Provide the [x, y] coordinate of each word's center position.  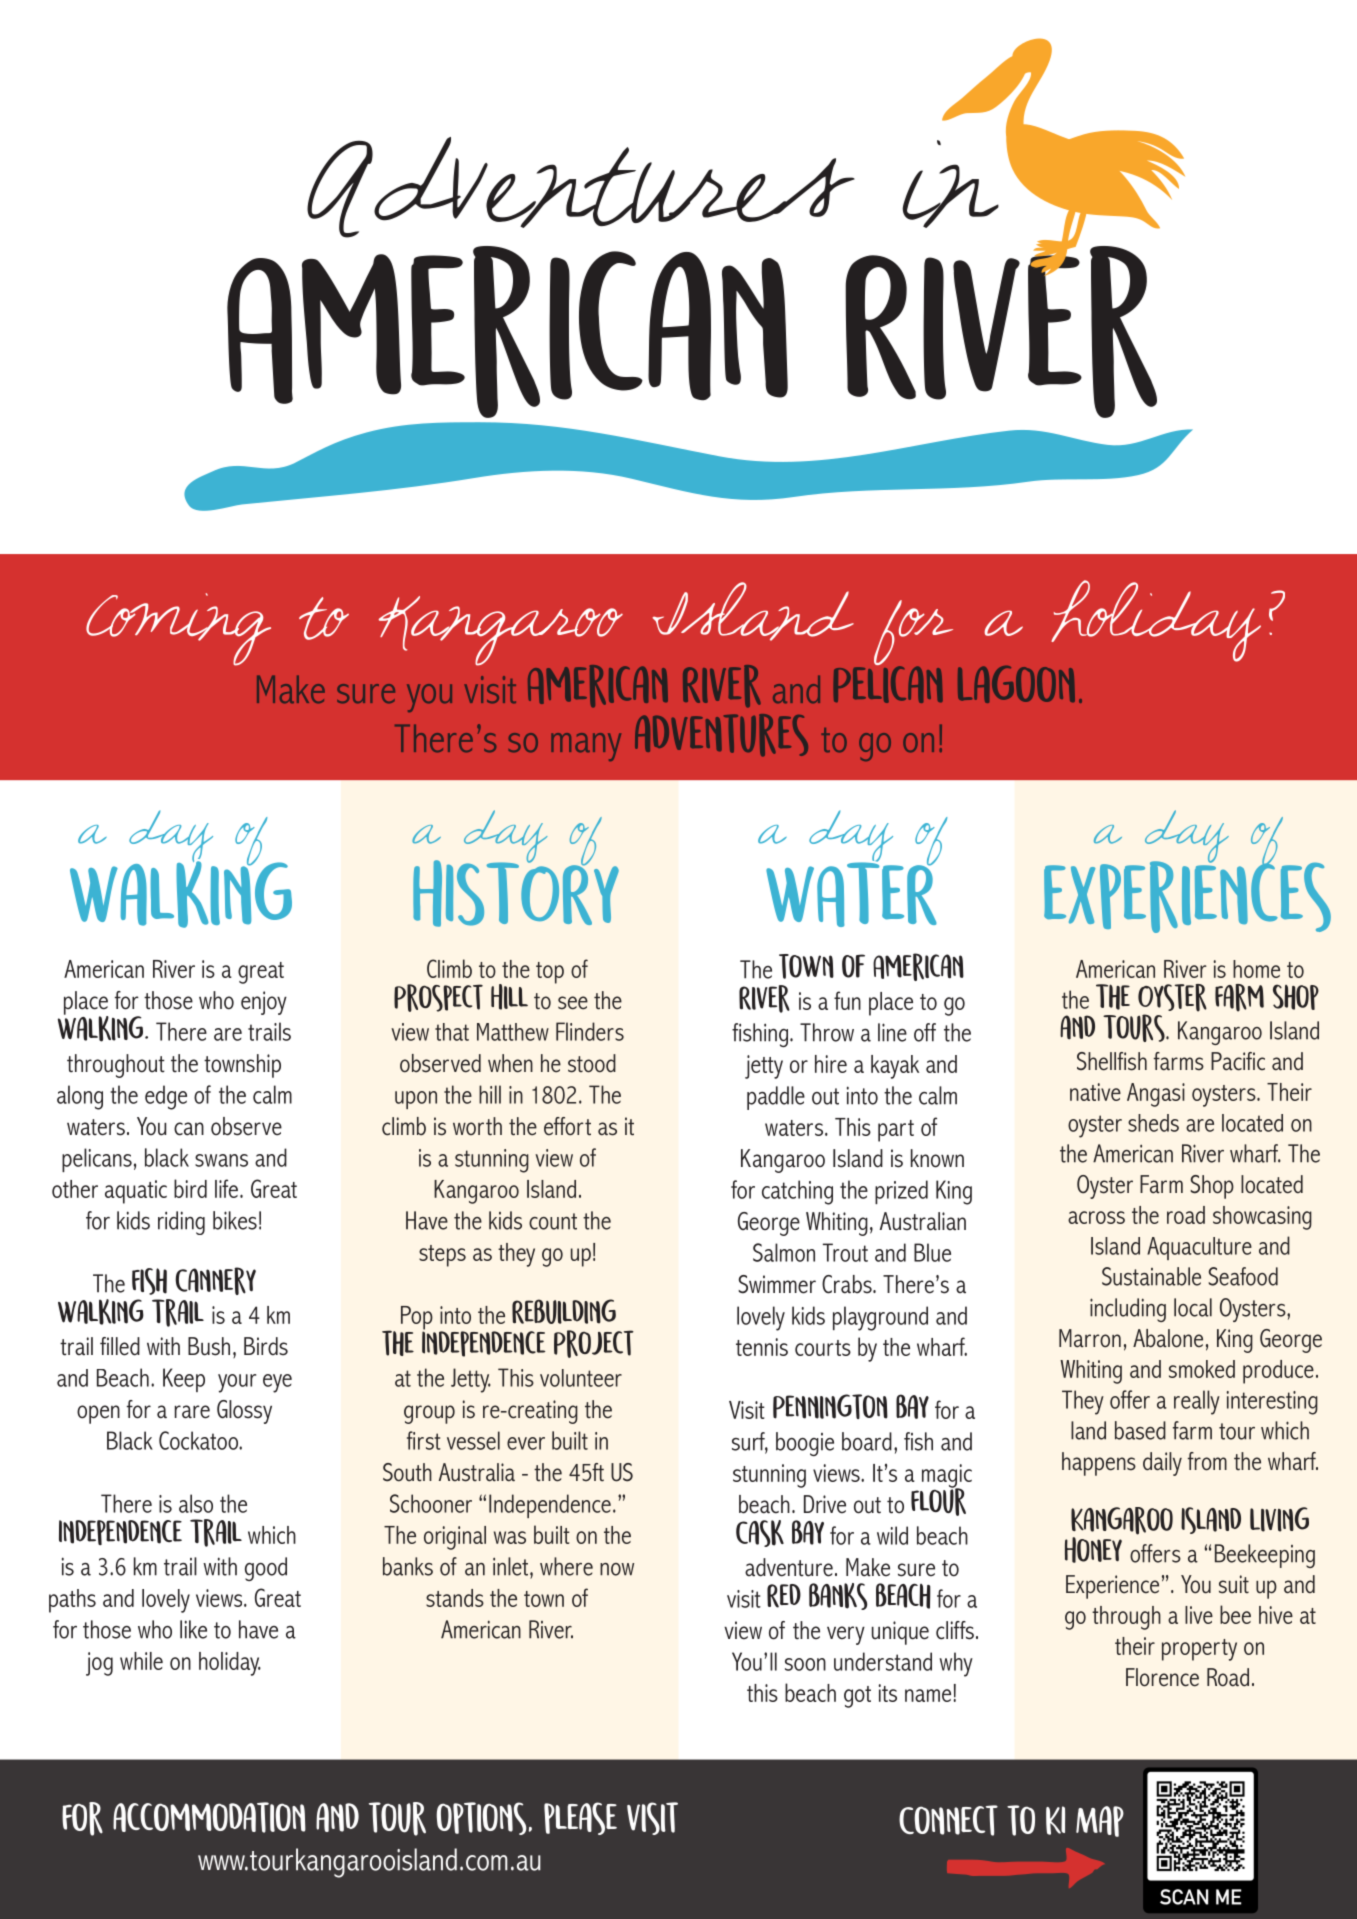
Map [1100, 1821]
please [580, 1818]
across [1096, 1217]
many [586, 747]
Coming [178, 629]
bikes [235, 1220]
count [553, 1221]
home [1256, 969]
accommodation [209, 1817]
